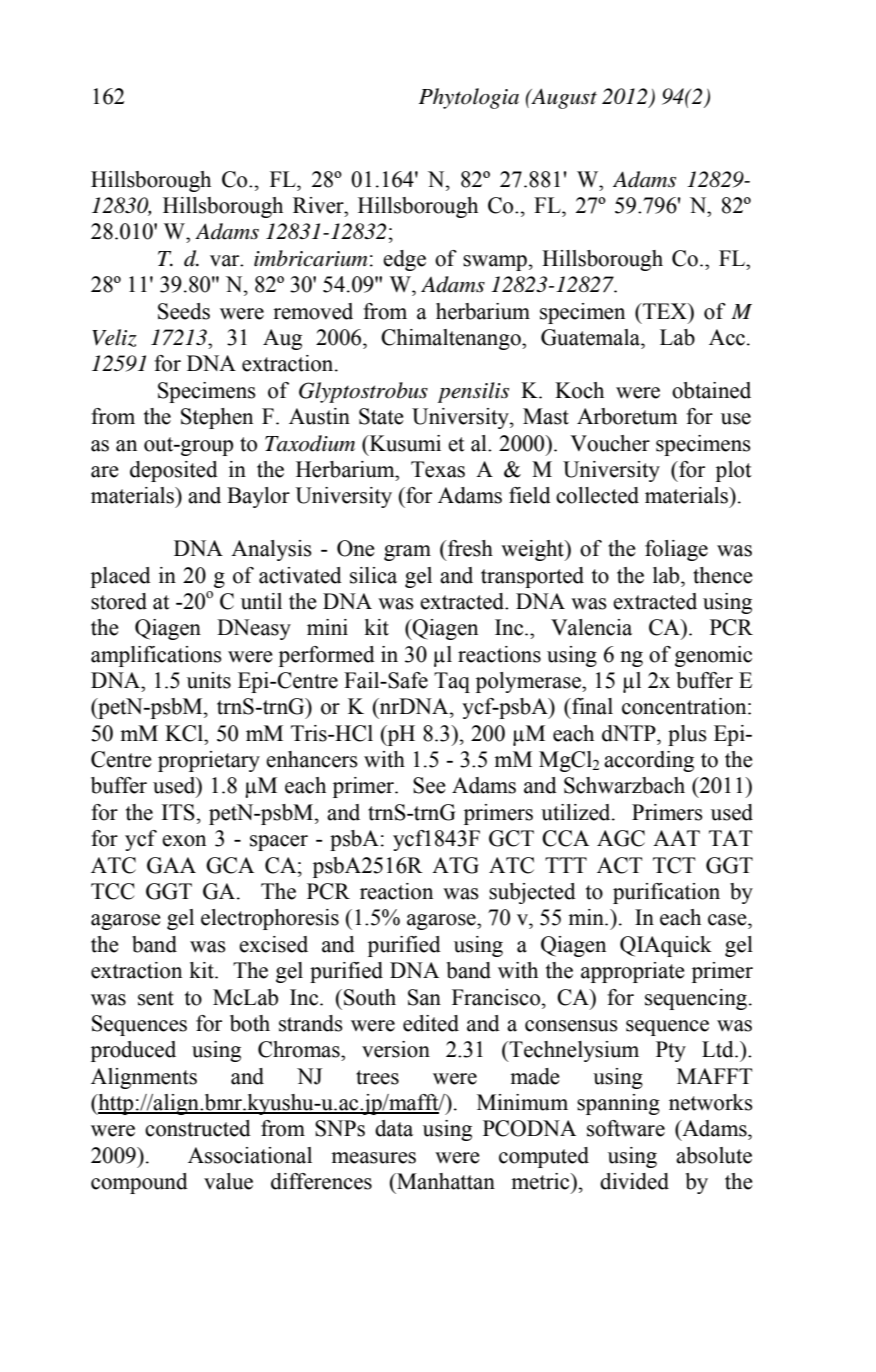  What do you see at coordinates (666, 893) in the screenshot?
I see `purification` at bounding box center [666, 893].
